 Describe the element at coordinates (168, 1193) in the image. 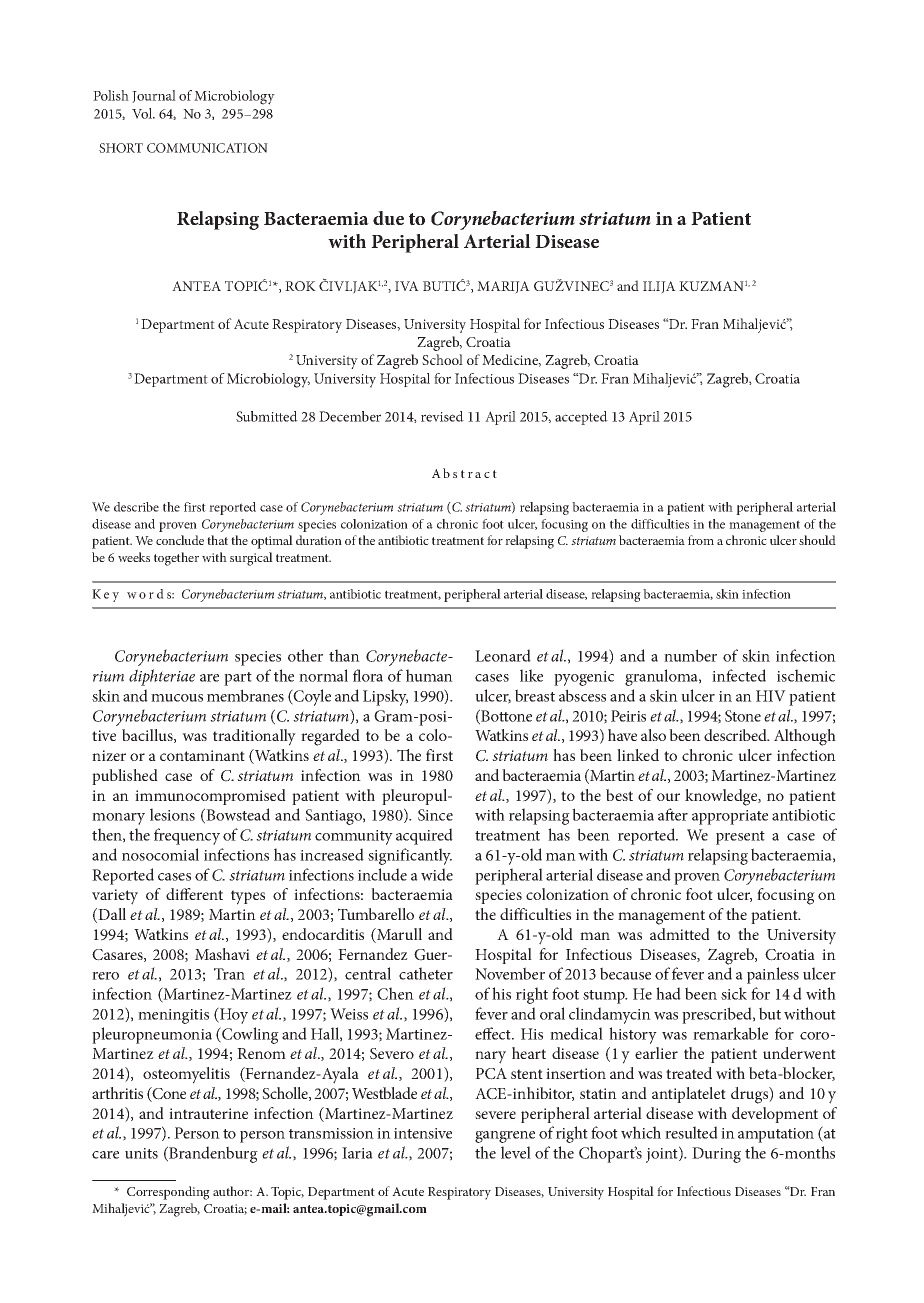

I see `Corresponding` at that location.
